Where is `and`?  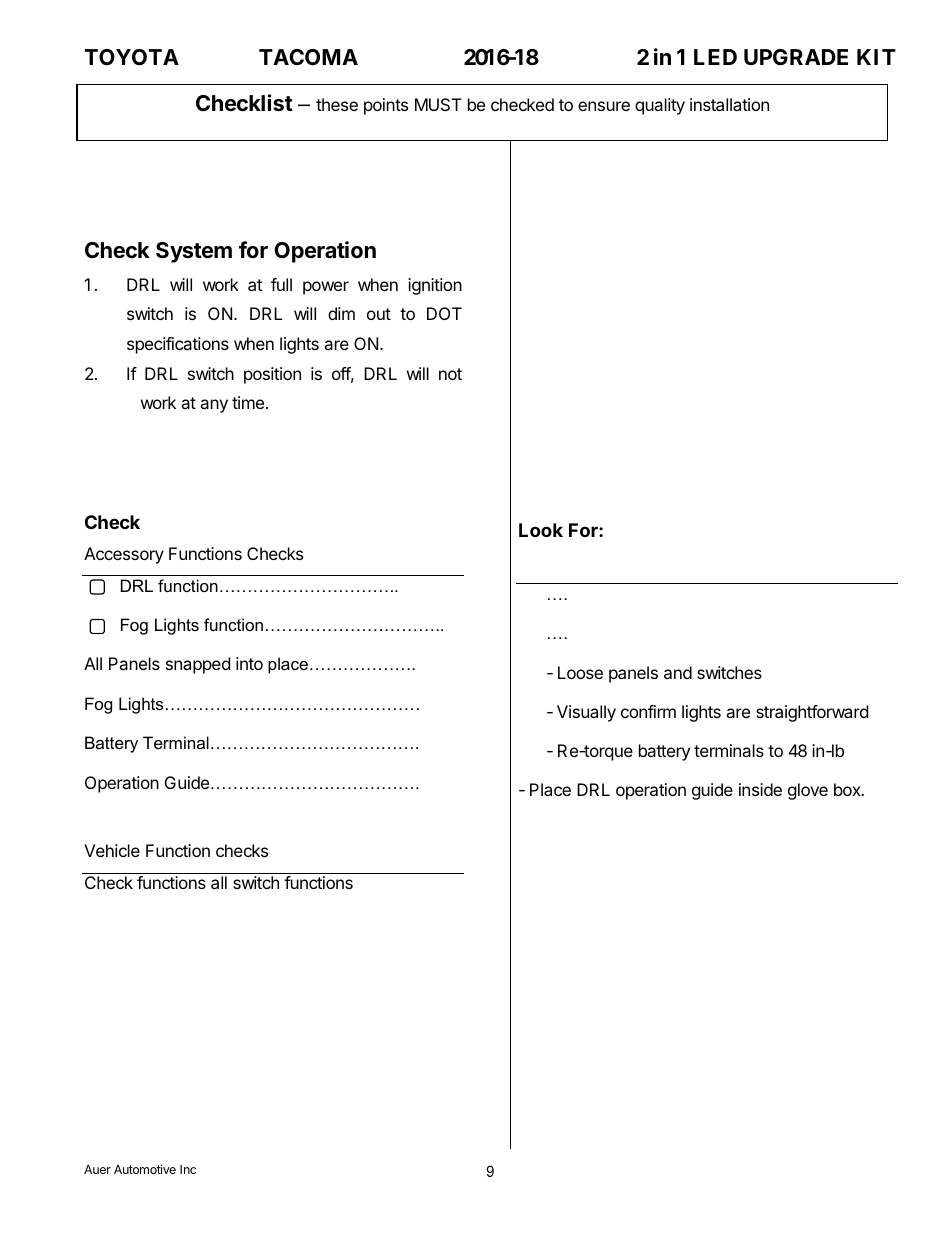
and is located at coordinates (678, 672).
